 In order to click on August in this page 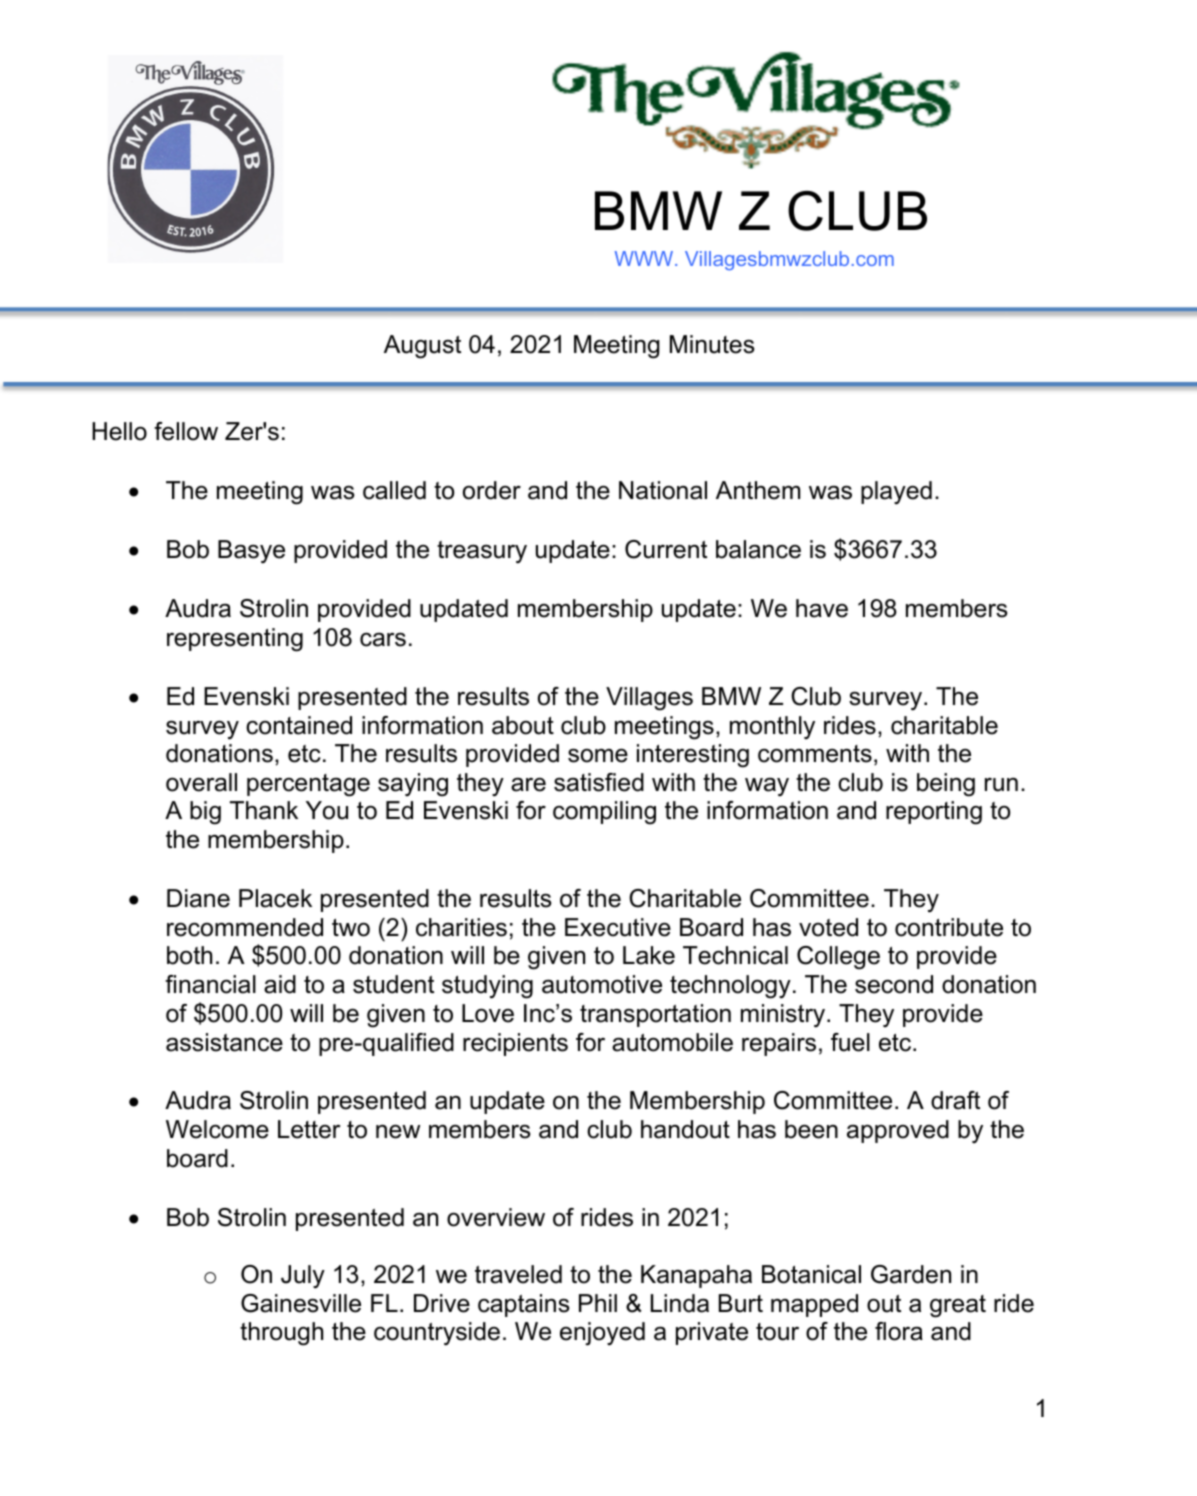, I will do `click(422, 347)`.
